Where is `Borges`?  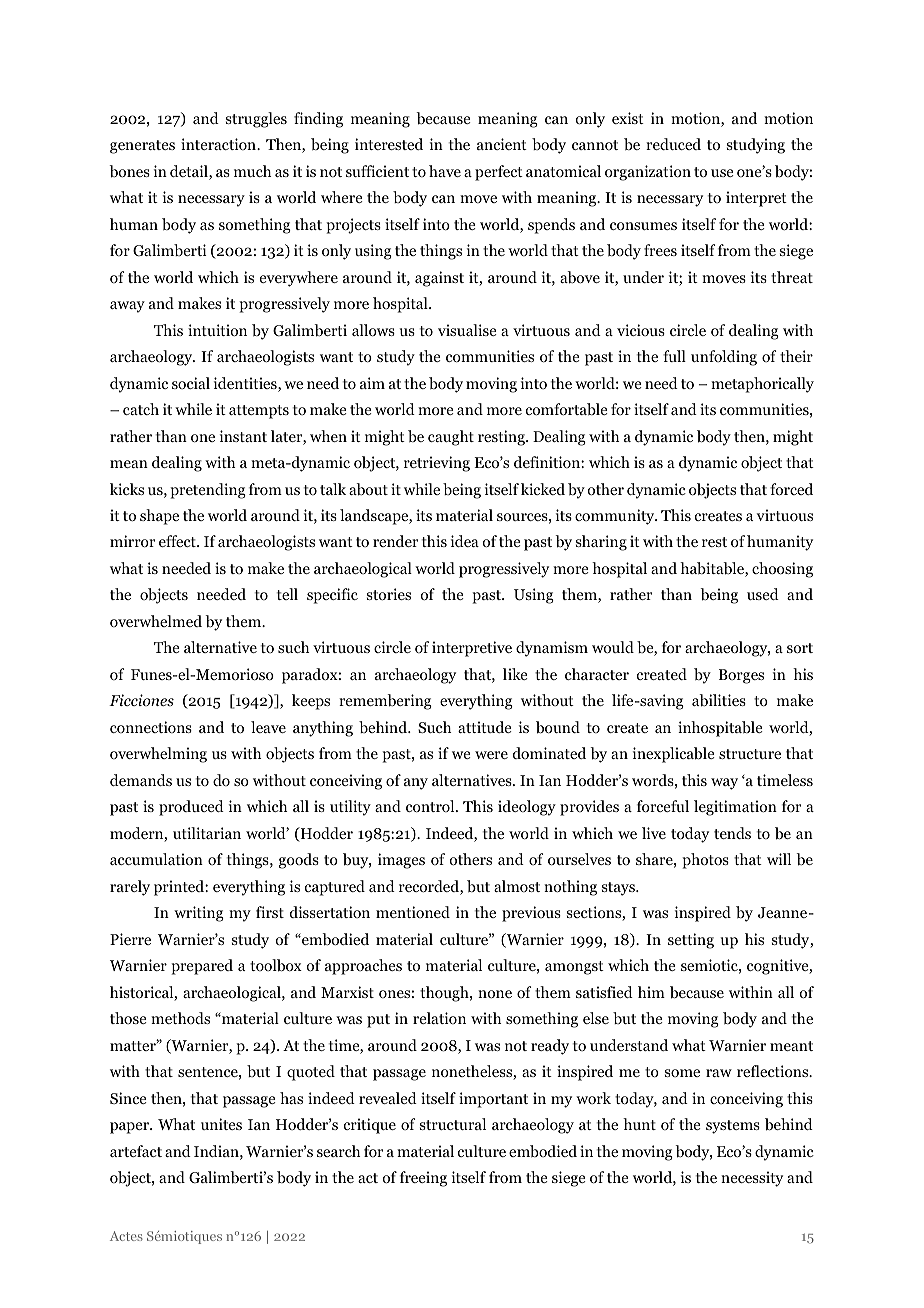 Borges is located at coordinates (741, 676).
